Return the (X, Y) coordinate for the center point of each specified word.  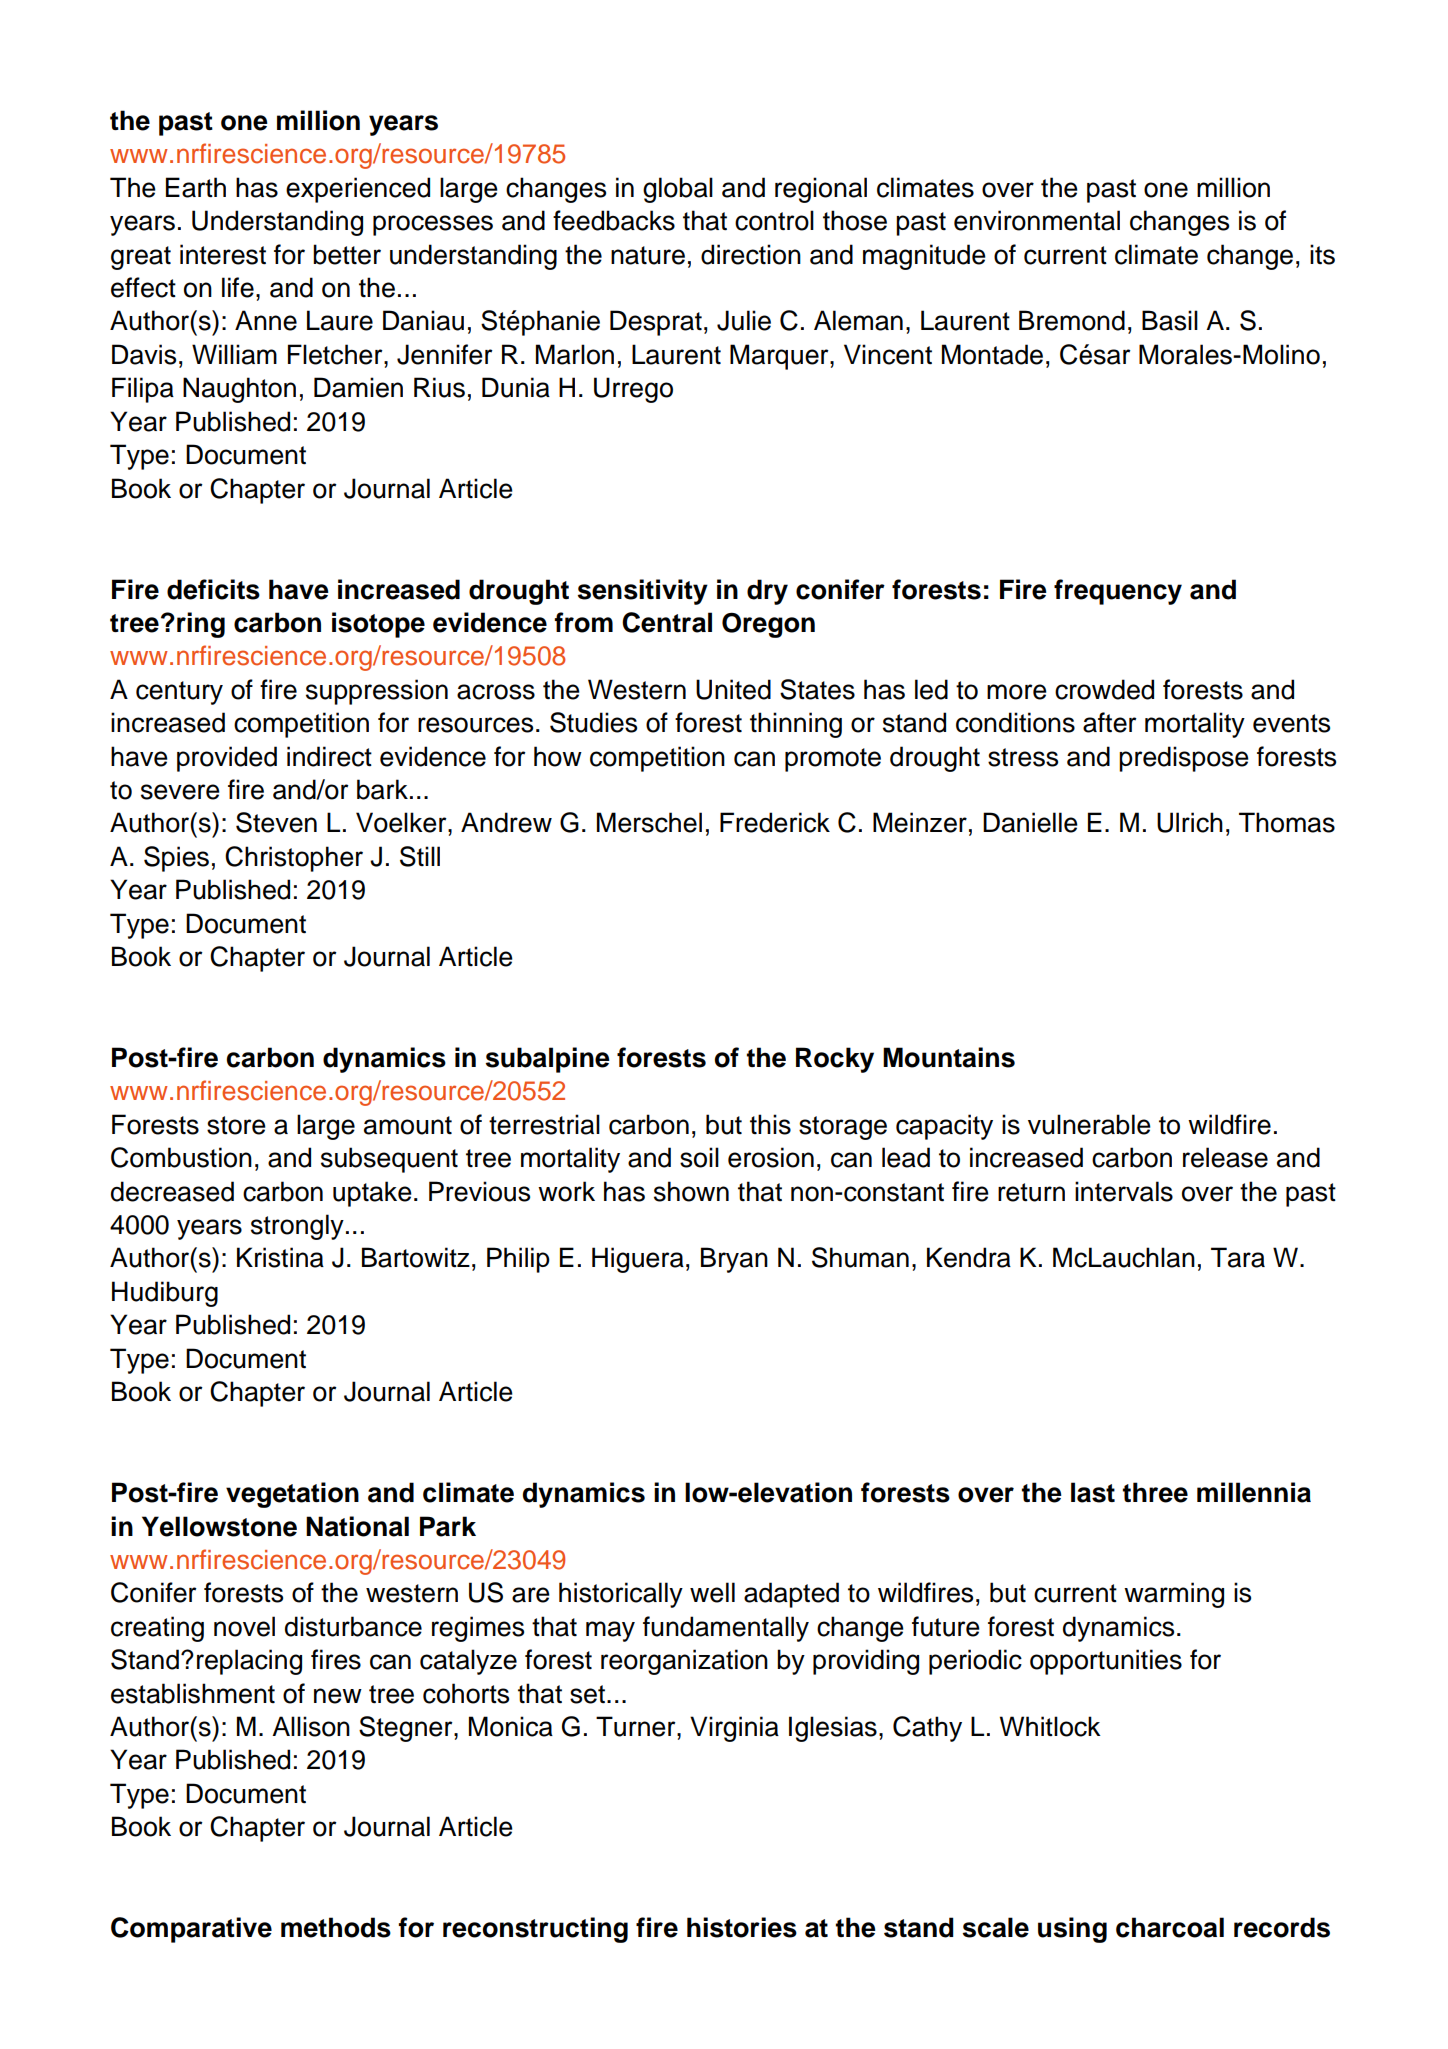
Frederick (775, 822)
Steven (276, 822)
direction (751, 254)
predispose (1184, 759)
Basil (1170, 320)
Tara (1238, 1257)
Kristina (280, 1257)
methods (336, 1927)
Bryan (734, 1260)
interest (223, 254)
